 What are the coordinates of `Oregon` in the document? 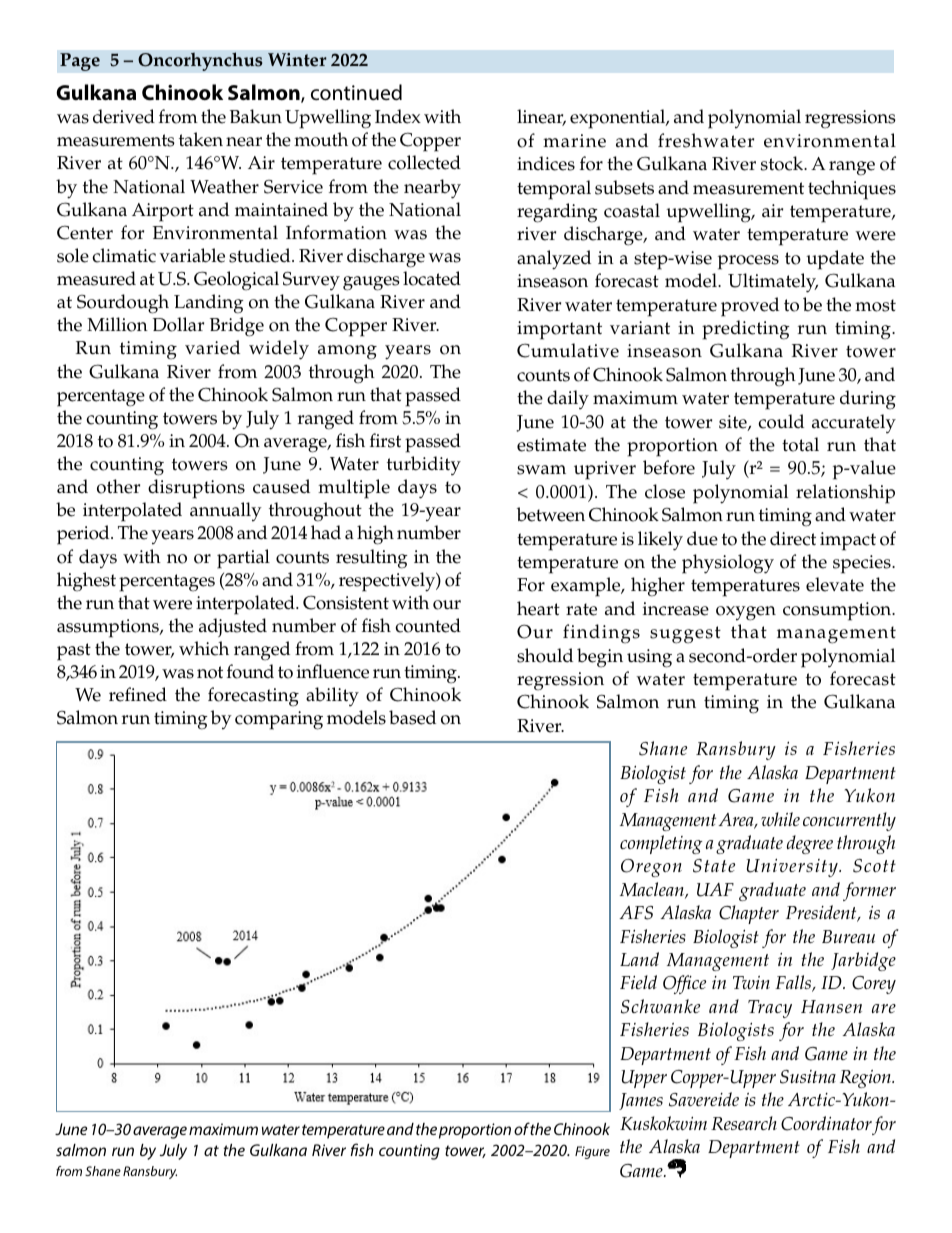 It's located at (651, 868).
